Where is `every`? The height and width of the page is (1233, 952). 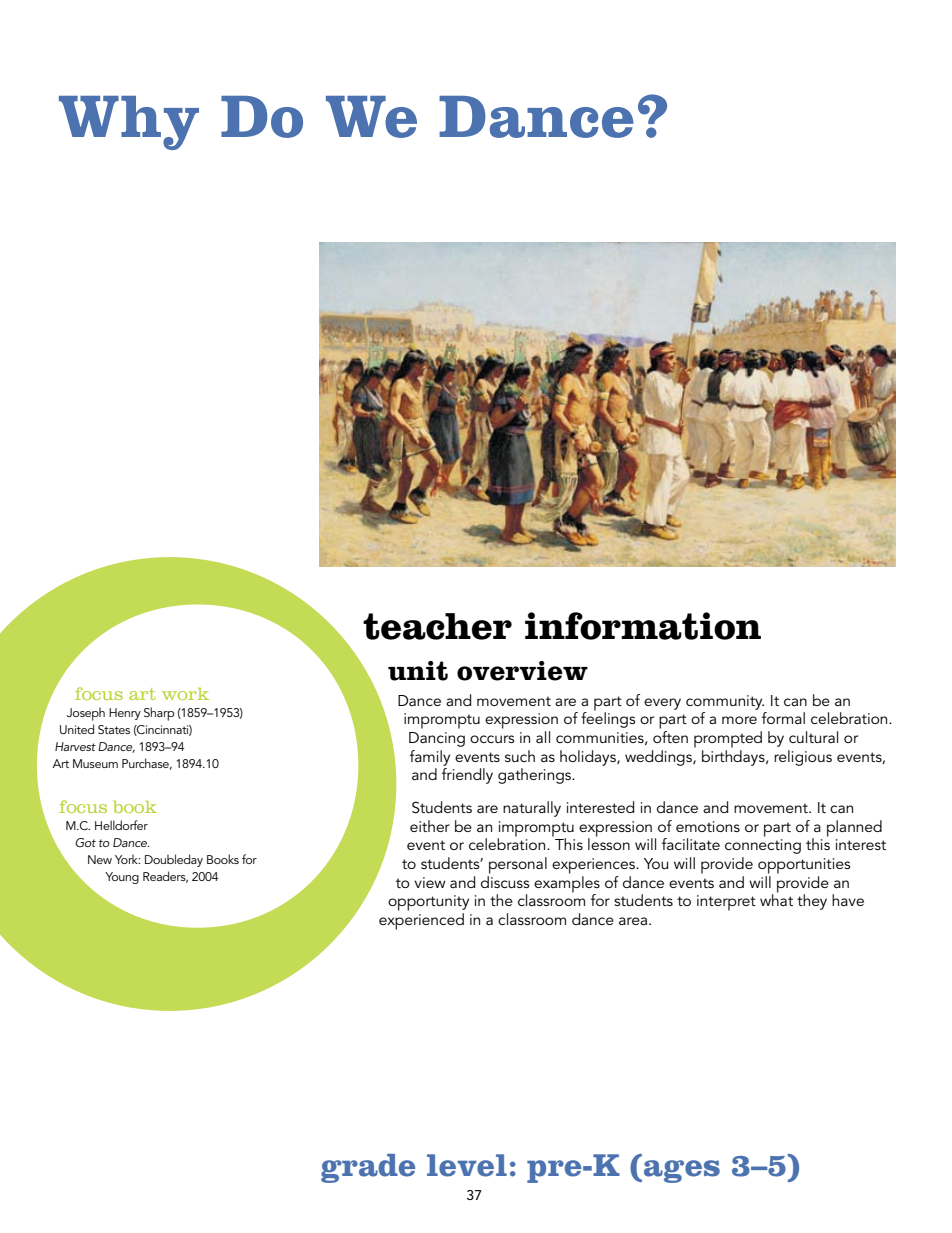 every is located at coordinates (662, 704).
